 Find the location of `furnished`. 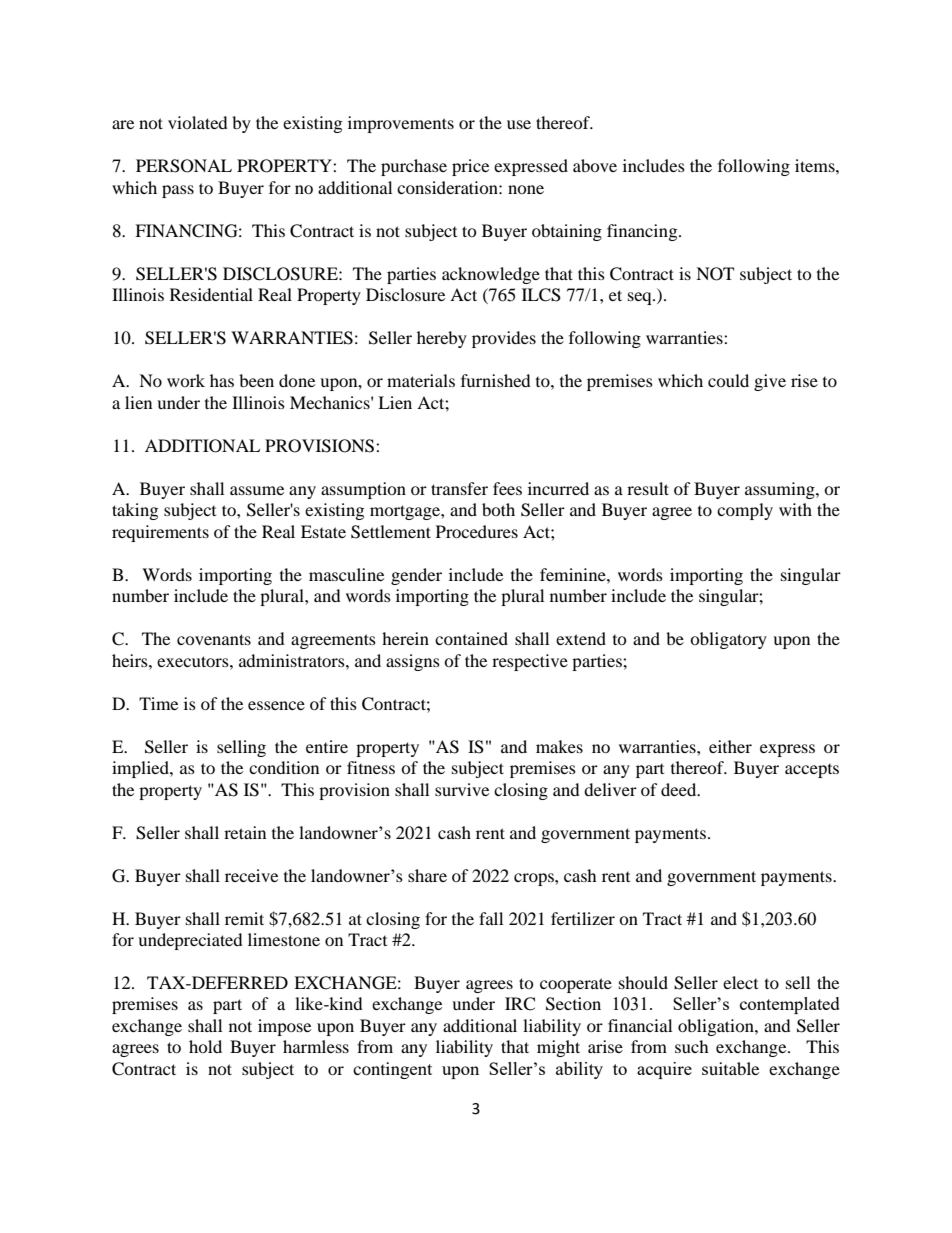

furnished is located at coordinates (496, 380).
